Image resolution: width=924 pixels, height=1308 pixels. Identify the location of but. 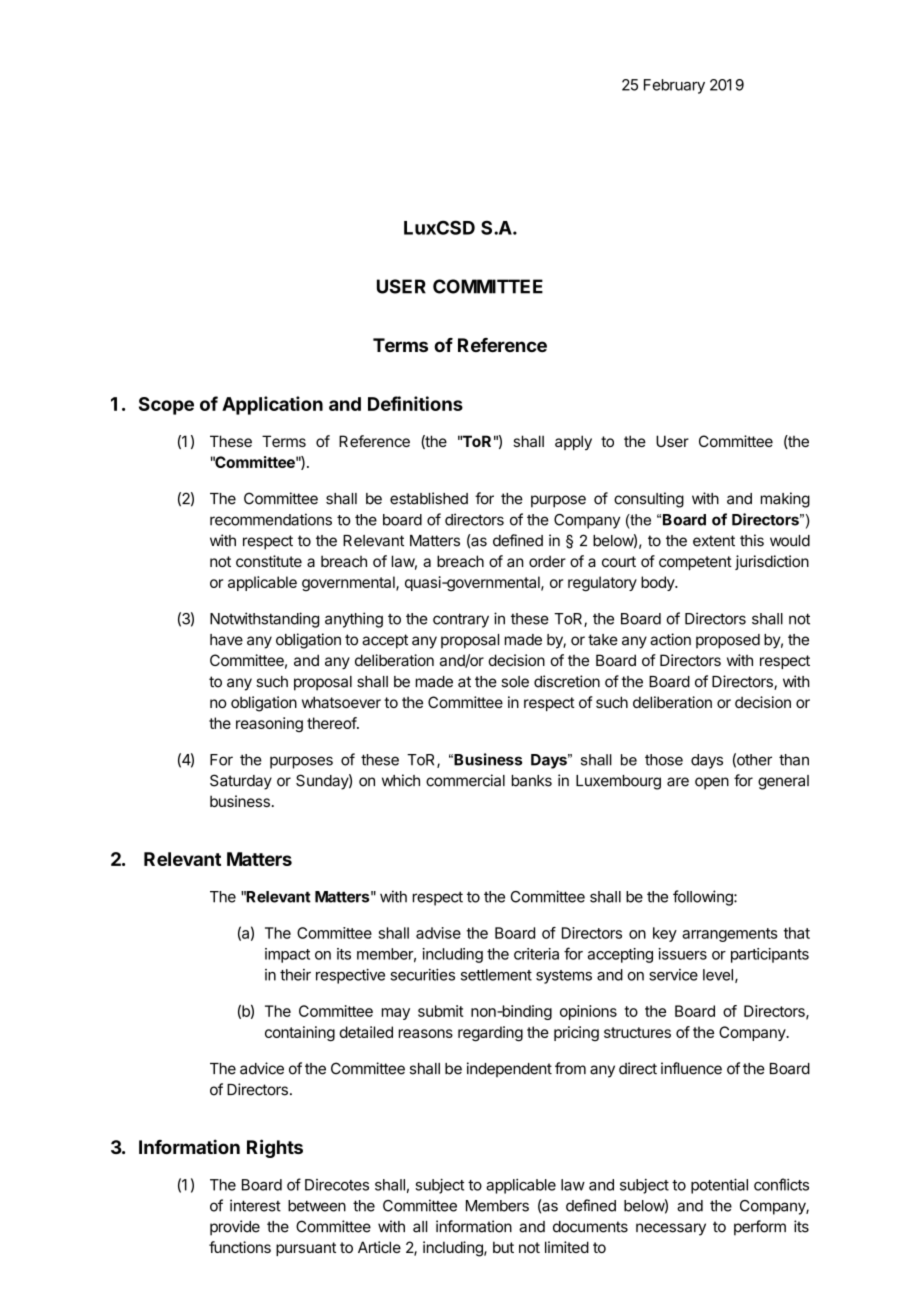
(503, 1247).
